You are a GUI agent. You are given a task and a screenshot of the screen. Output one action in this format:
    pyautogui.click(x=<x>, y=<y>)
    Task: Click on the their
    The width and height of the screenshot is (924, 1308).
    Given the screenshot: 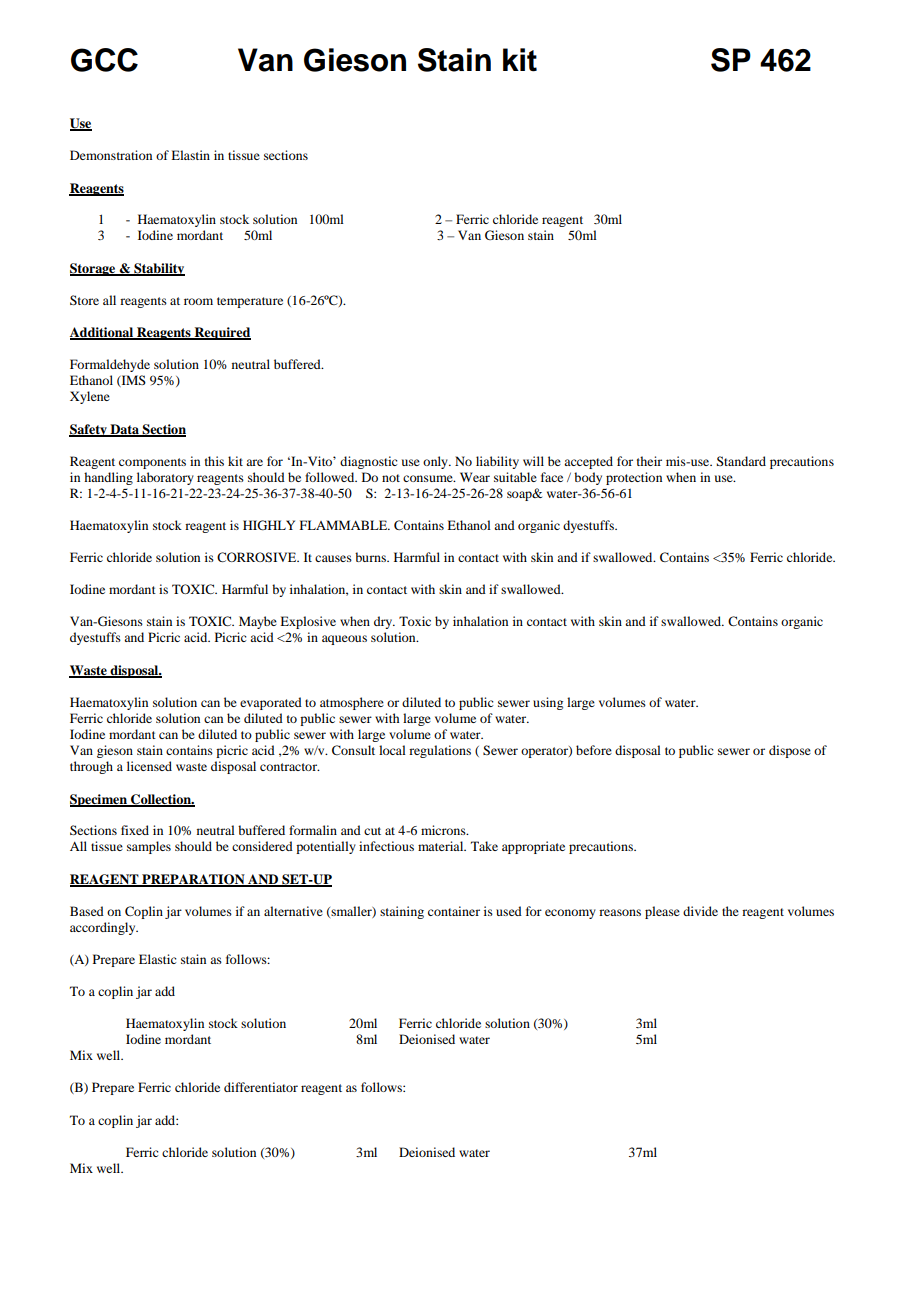 What is the action you would take?
    pyautogui.click(x=649, y=461)
